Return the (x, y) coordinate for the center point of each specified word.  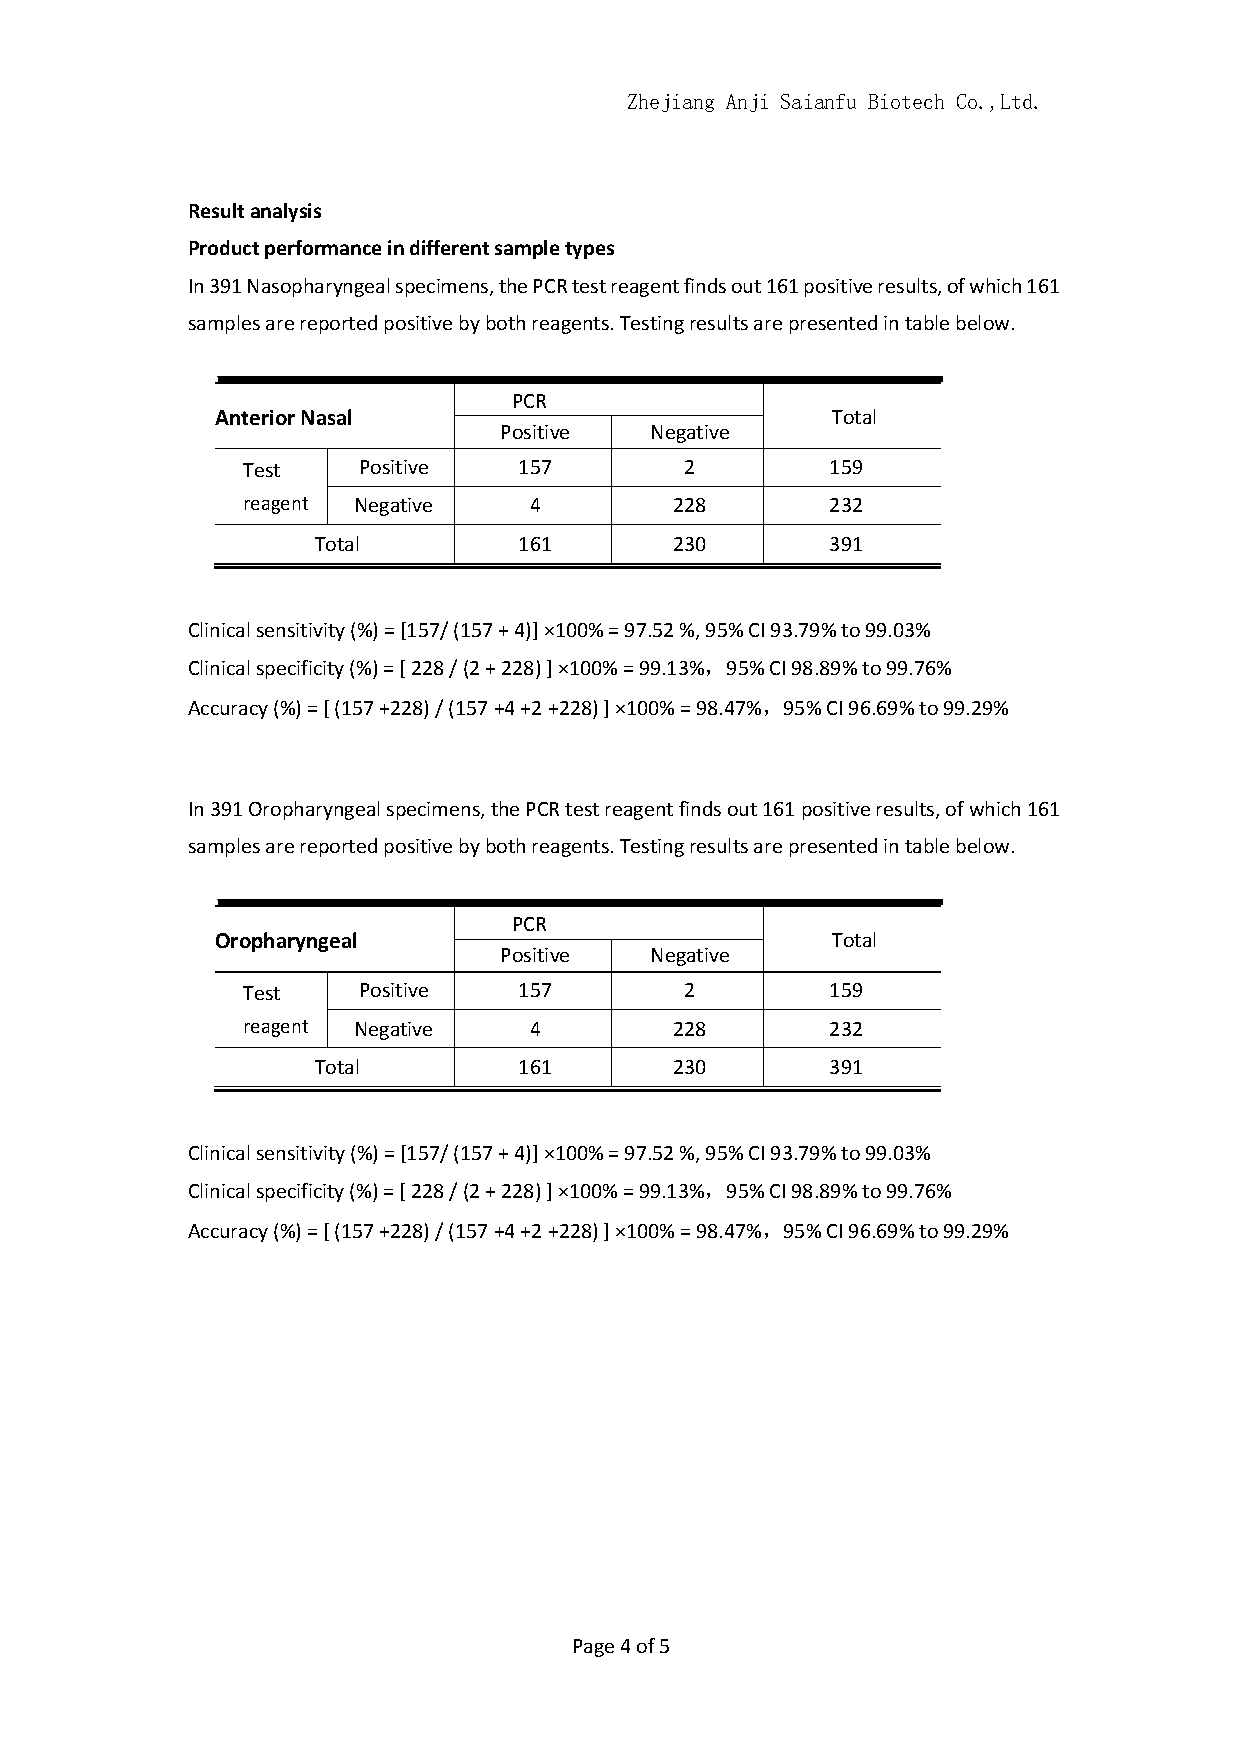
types (589, 250)
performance (323, 249)
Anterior (255, 417)
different (449, 247)
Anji (747, 103)
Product (224, 247)
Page (594, 1648)
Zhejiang (671, 103)
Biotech (906, 101)
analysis (286, 212)
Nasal (326, 417)
